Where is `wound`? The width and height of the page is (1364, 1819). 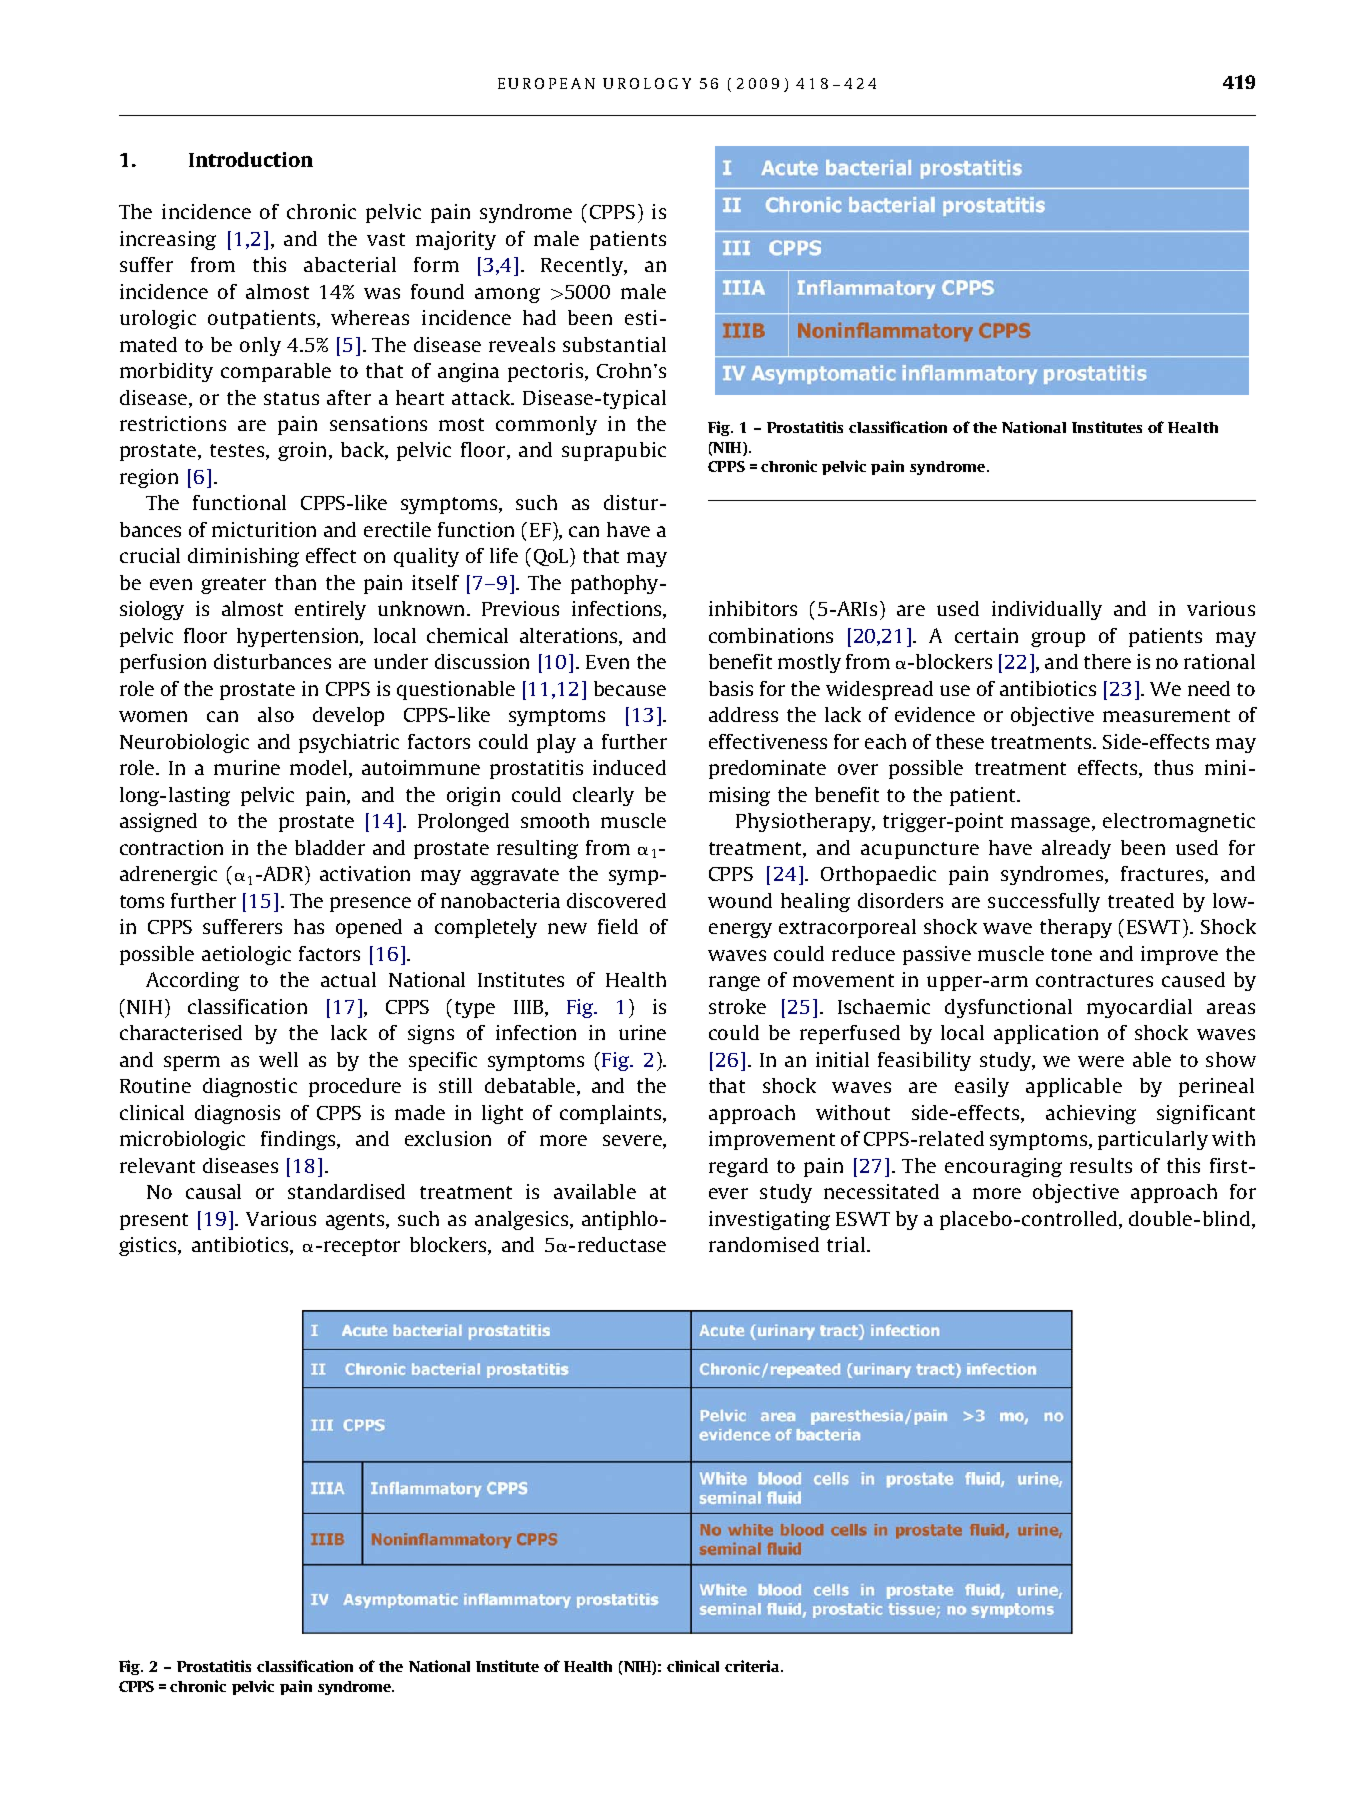 wound is located at coordinates (740, 900).
